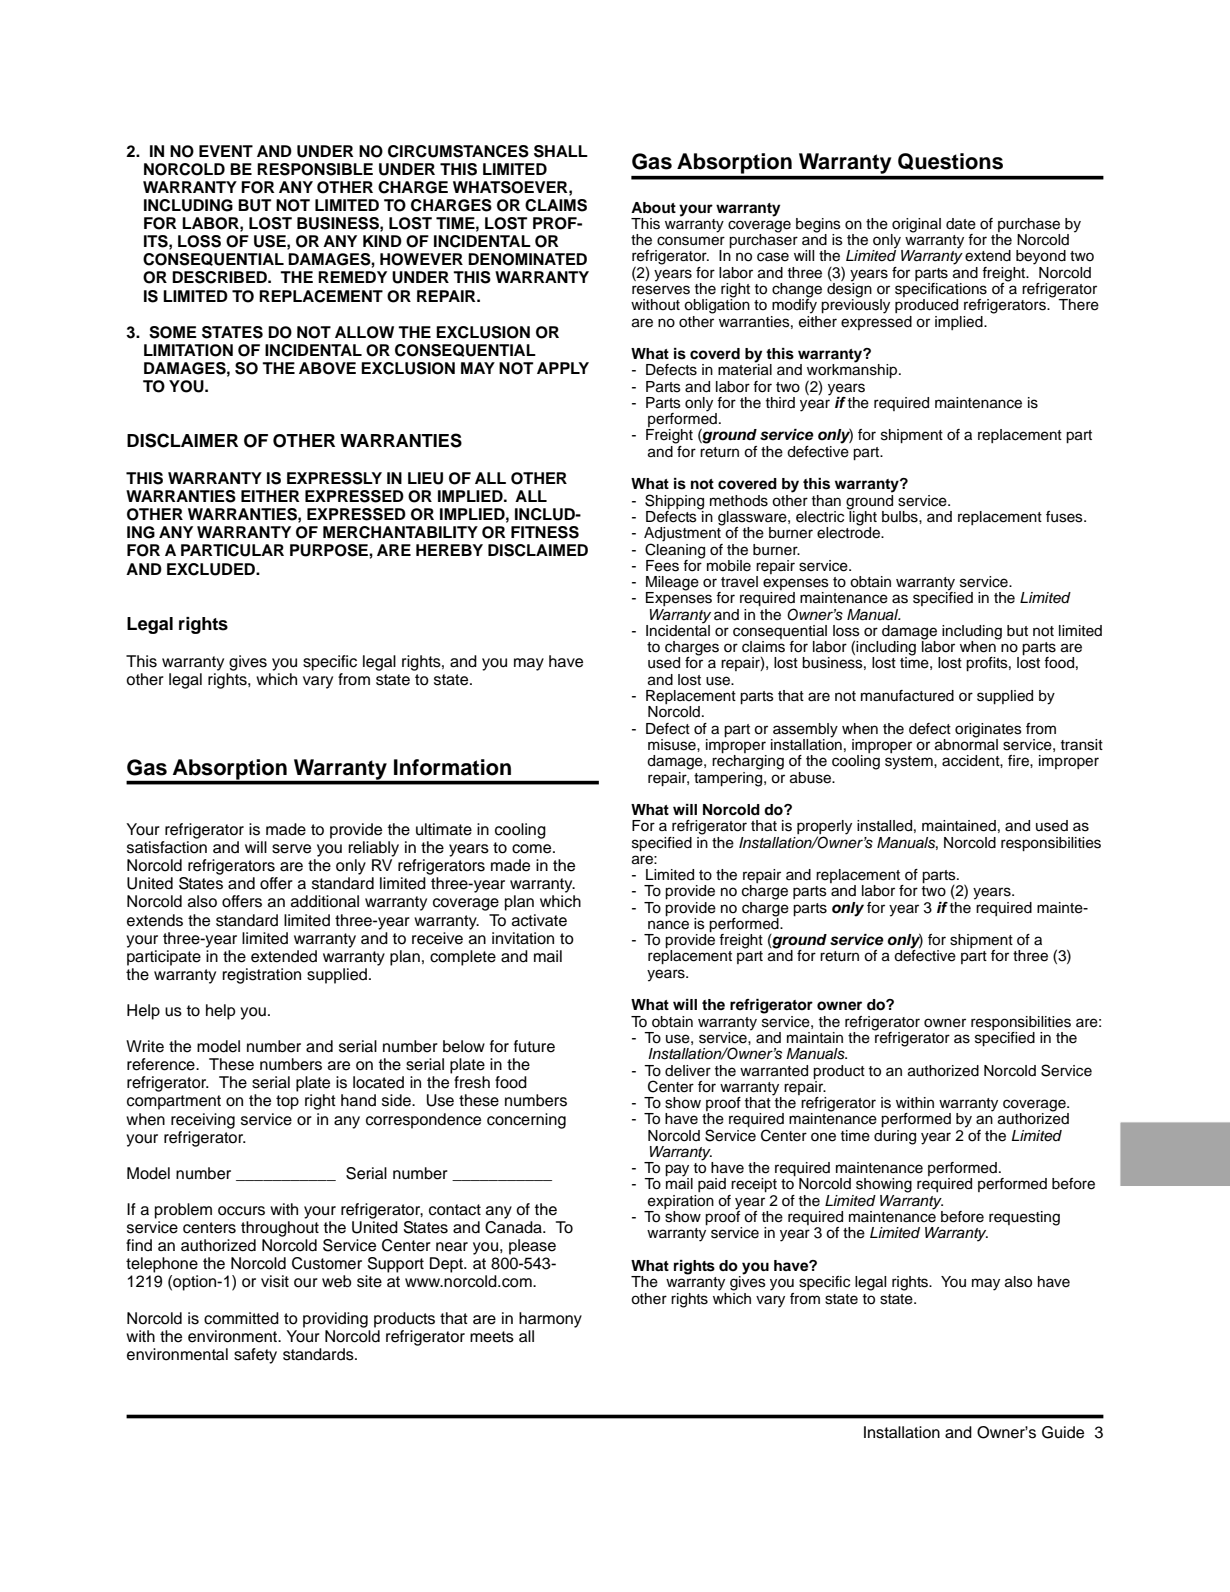  I want to click on About, so click(653, 208).
